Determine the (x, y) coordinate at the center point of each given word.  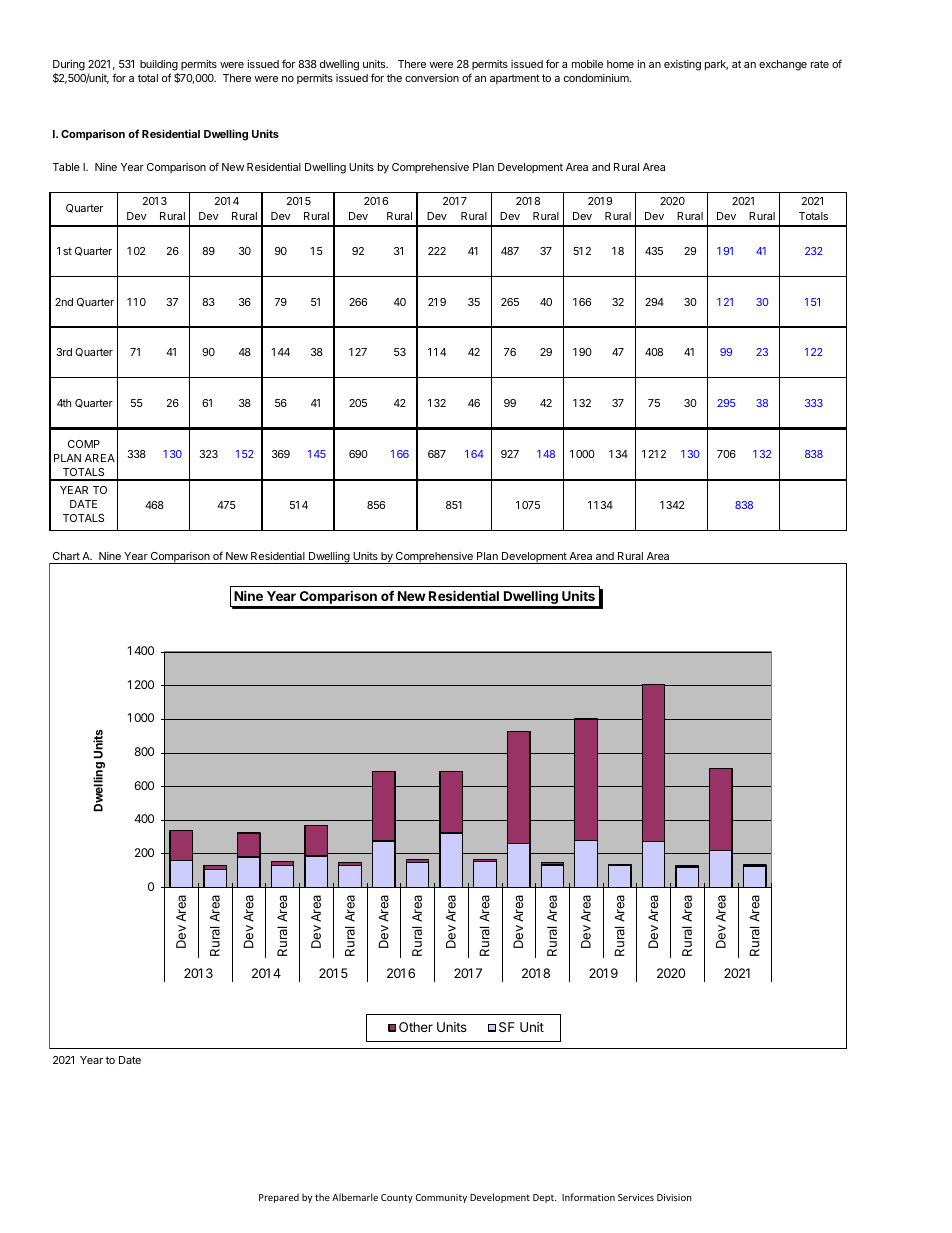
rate (820, 64)
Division (674, 1197)
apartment (515, 79)
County (397, 1198)
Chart (66, 556)
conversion (432, 78)
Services (636, 1197)
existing (682, 65)
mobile (587, 64)
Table (66, 167)
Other (416, 1027)
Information (588, 1197)
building (159, 67)
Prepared (279, 1198)
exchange (783, 65)
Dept (544, 1198)
